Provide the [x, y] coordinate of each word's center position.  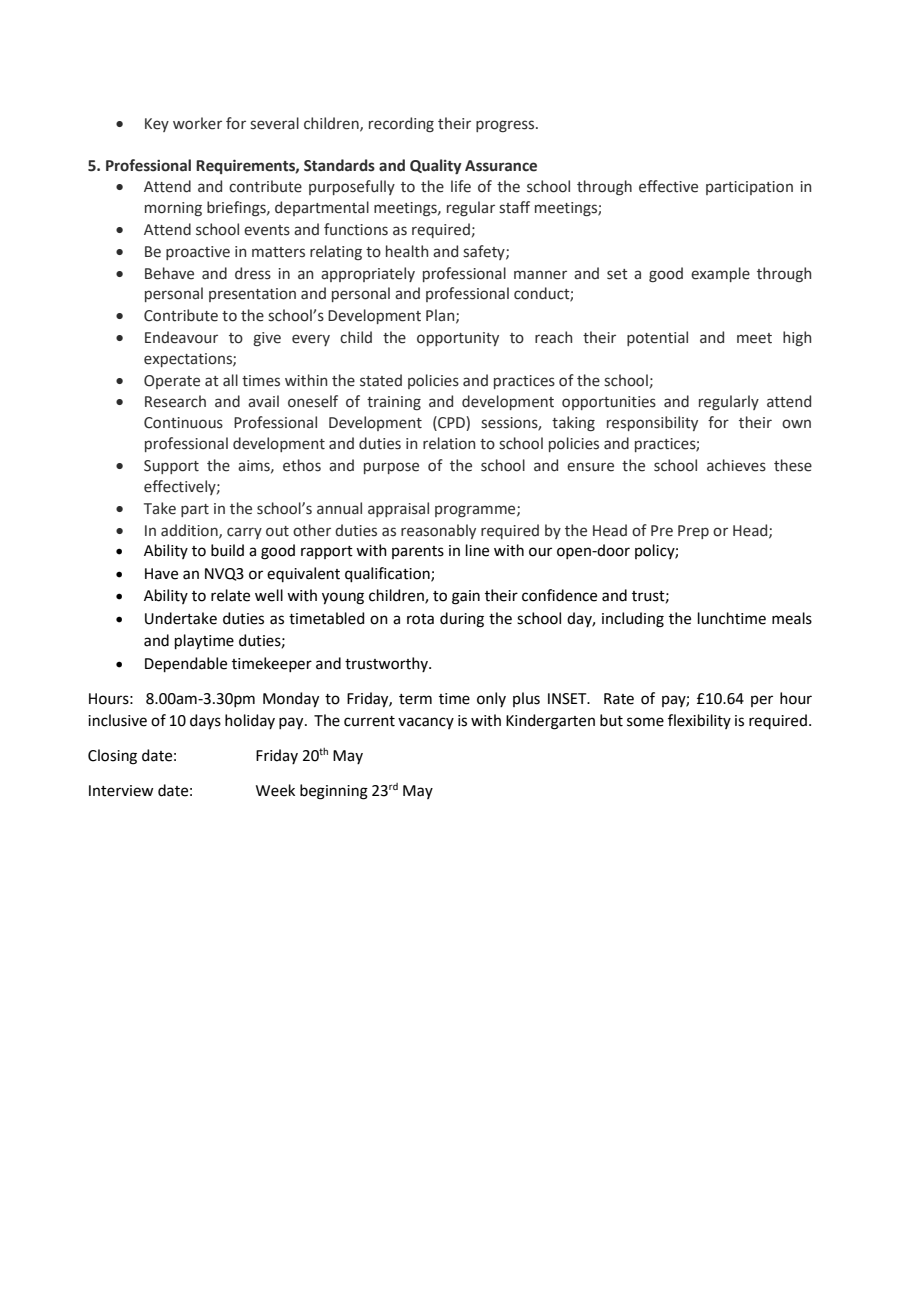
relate [230, 595]
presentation [252, 295]
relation [449, 443]
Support [171, 467]
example [720, 274]
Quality [436, 166]
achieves [736, 465]
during [462, 620]
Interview [121, 791]
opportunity [458, 339]
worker [197, 123]
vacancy [426, 723]
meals [792, 618]
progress [506, 126]
